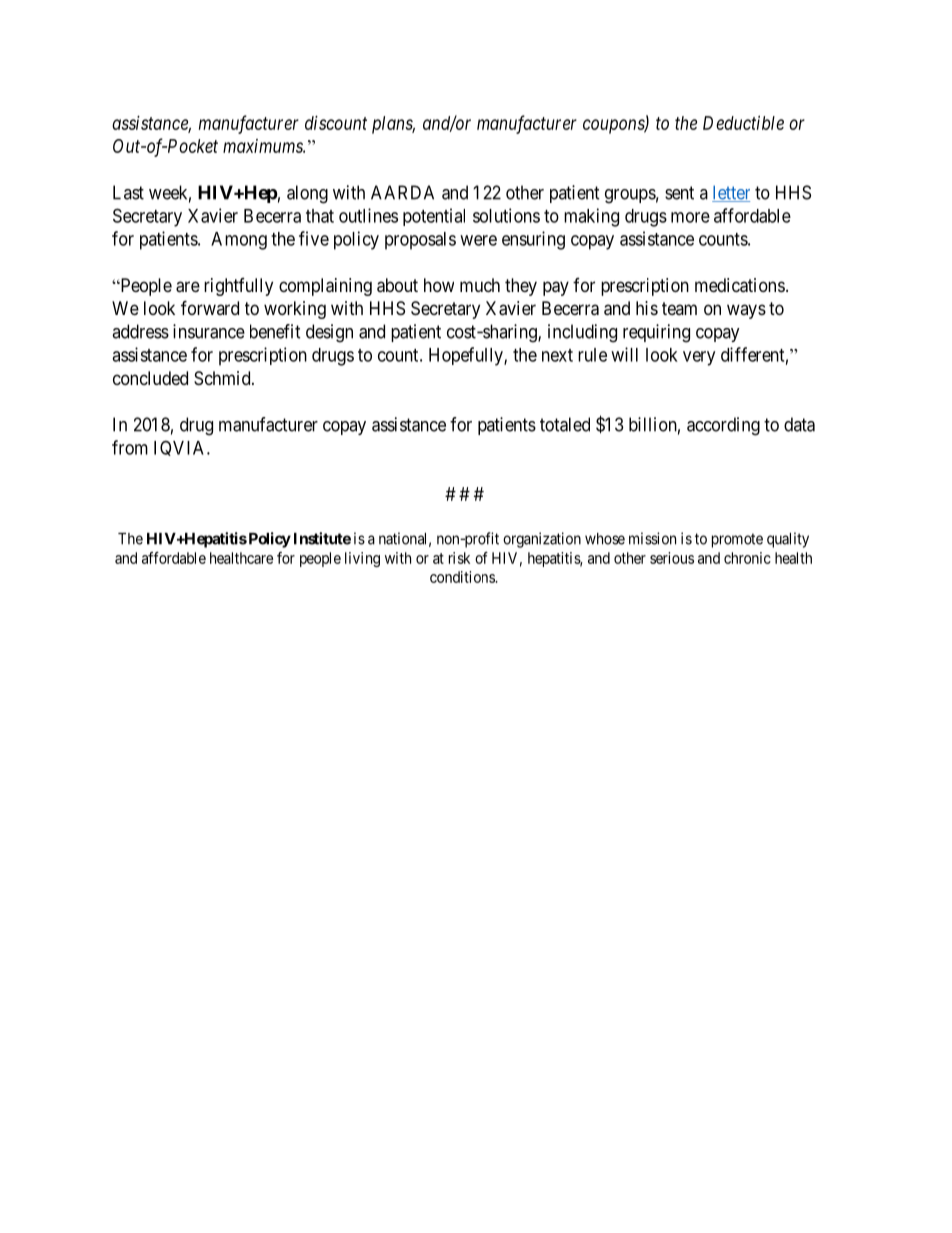 This screenshot has width=952, height=1233. I want to click on Deductible, so click(743, 123).
